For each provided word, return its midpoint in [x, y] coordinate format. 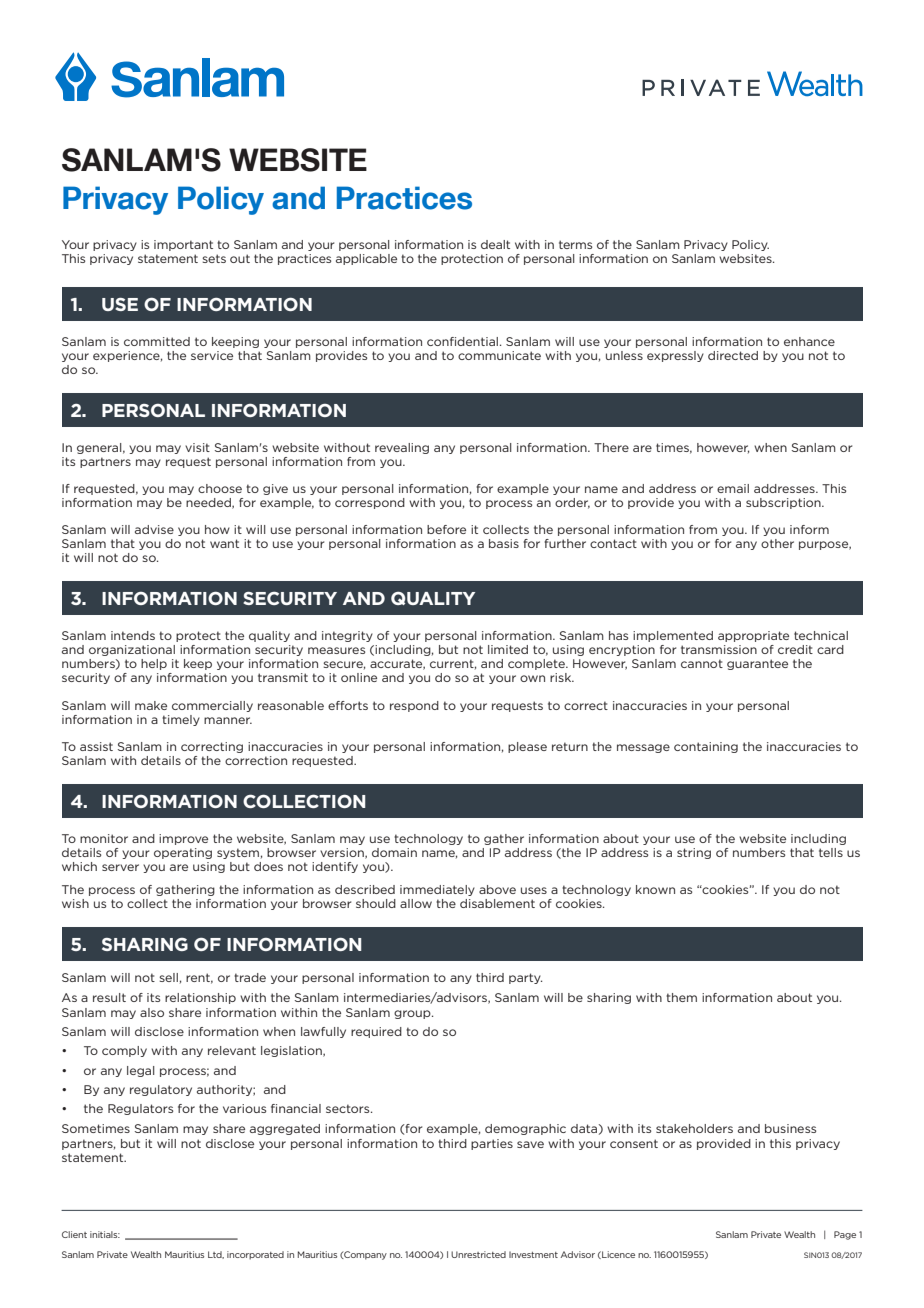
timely [181, 720]
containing [706, 747]
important [183, 245]
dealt [495, 244]
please [527, 747]
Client [74, 1234]
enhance [809, 341]
